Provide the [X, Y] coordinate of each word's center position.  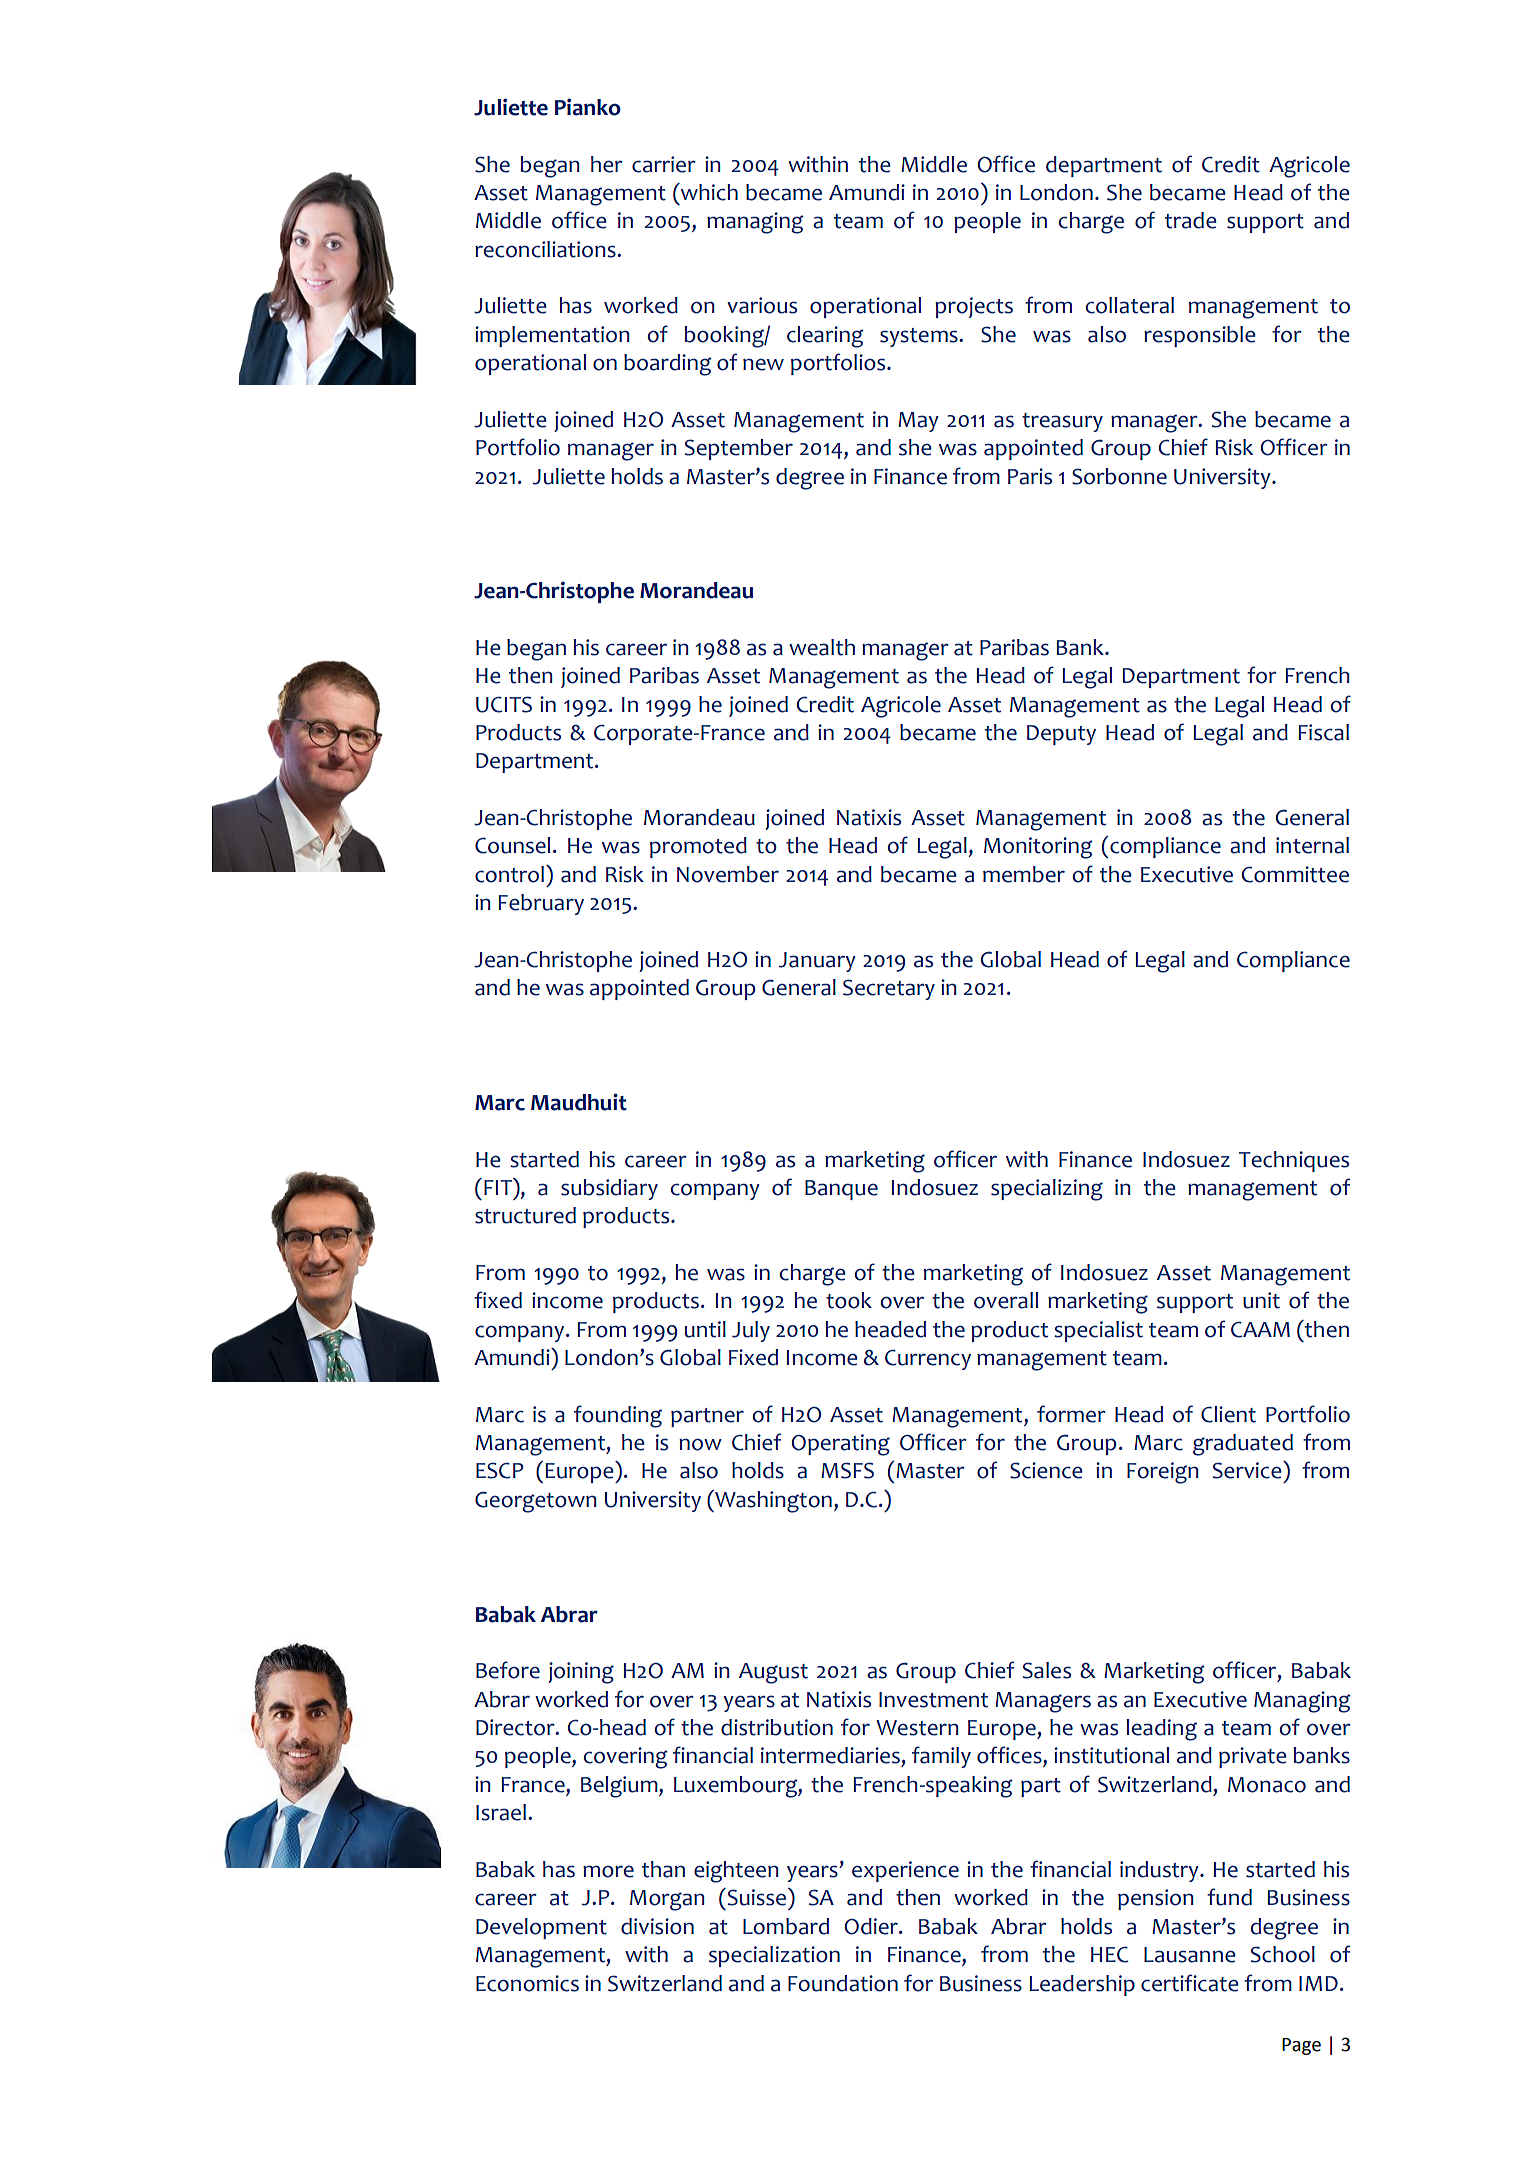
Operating [840, 1445]
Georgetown [536, 1502]
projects [974, 307]
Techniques [1294, 1161]
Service [1248, 1470]
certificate [1190, 1983]
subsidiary [609, 1189]
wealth [822, 647]
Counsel [512, 845]
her [607, 164]
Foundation [843, 1983]
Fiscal [1324, 732]
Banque [841, 1190]
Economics [527, 1983]
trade [1191, 220]
